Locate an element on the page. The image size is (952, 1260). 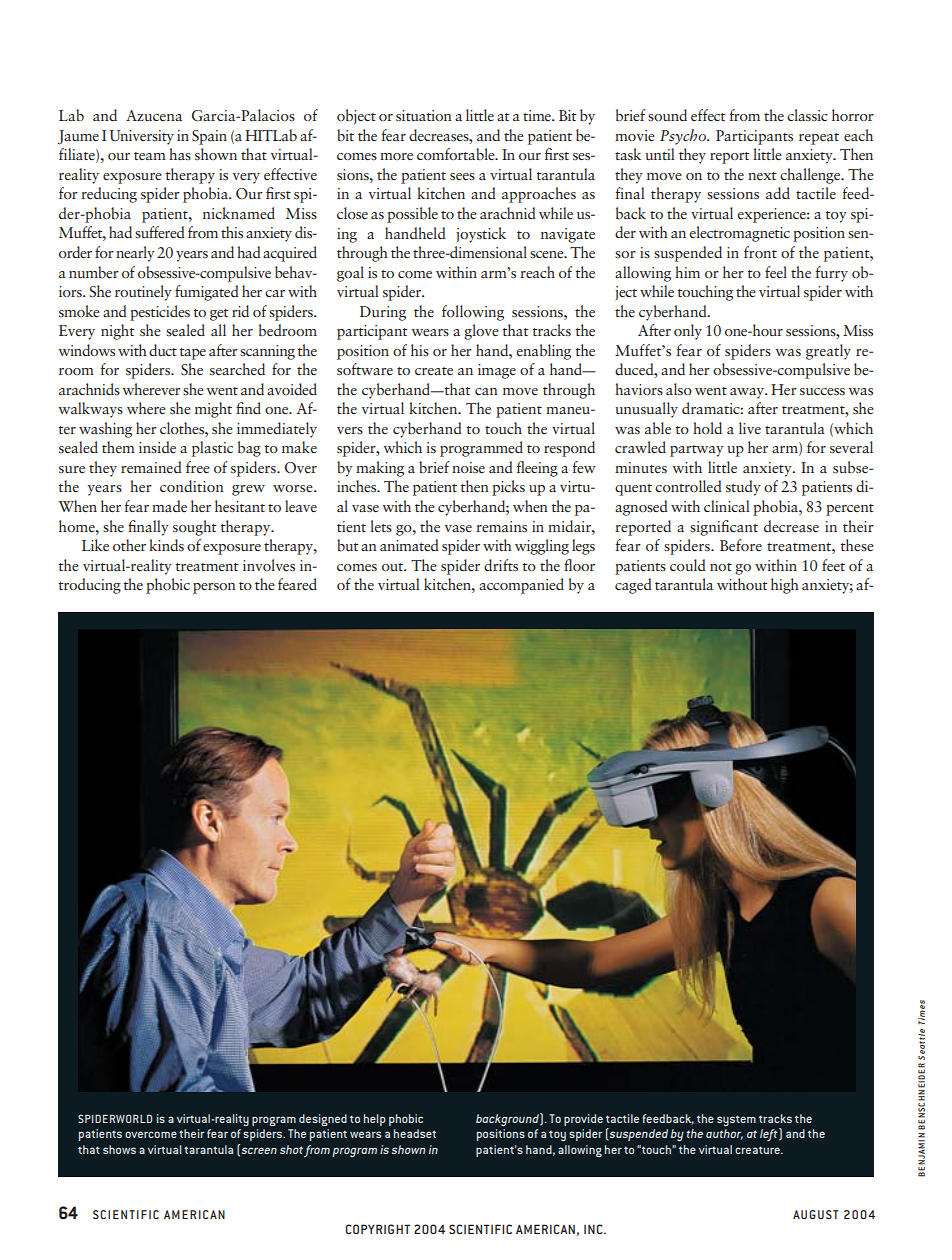
noise is located at coordinates (468, 468).
